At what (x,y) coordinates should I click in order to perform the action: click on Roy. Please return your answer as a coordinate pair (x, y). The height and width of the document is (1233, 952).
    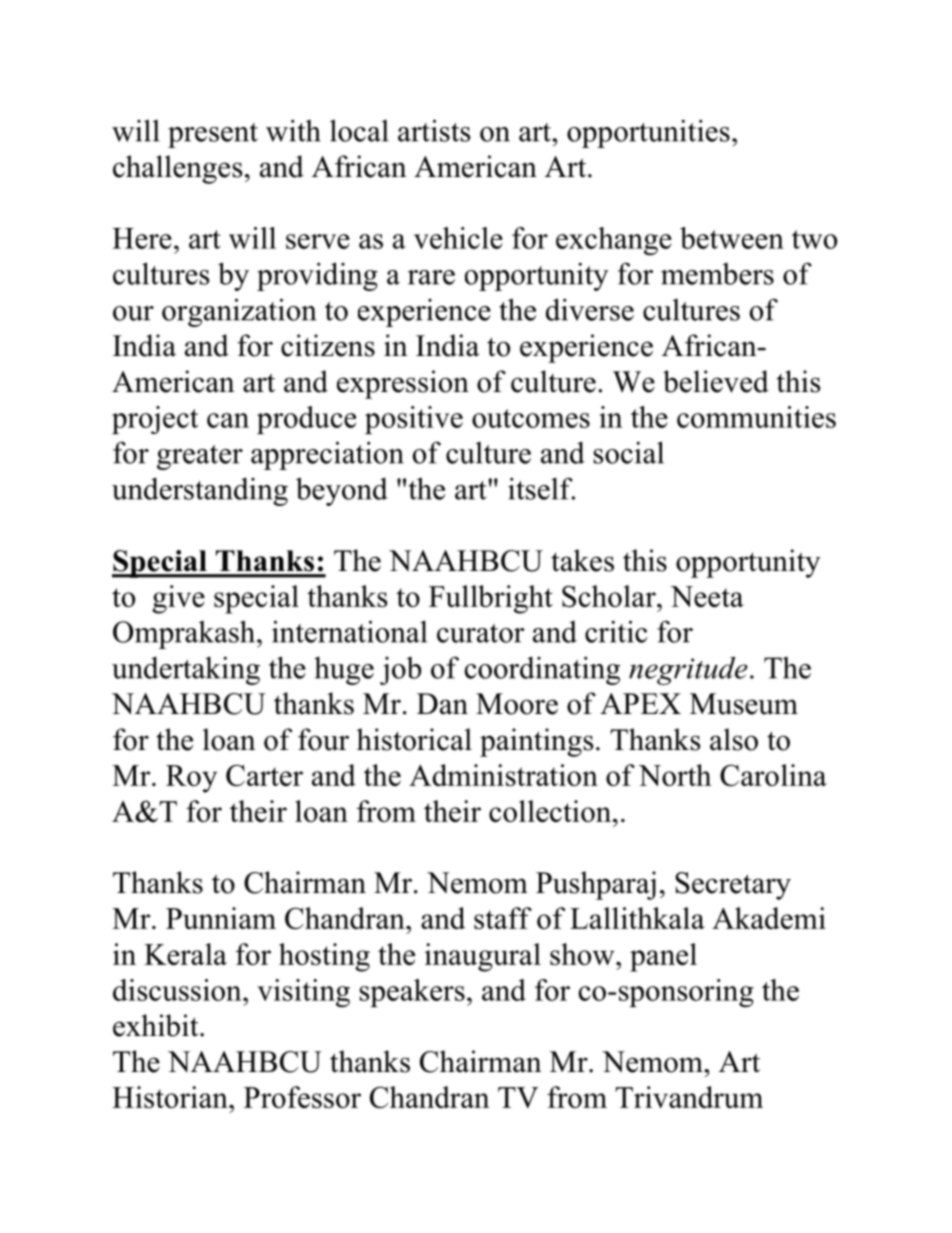
    Looking at the image, I should click on (191, 779).
